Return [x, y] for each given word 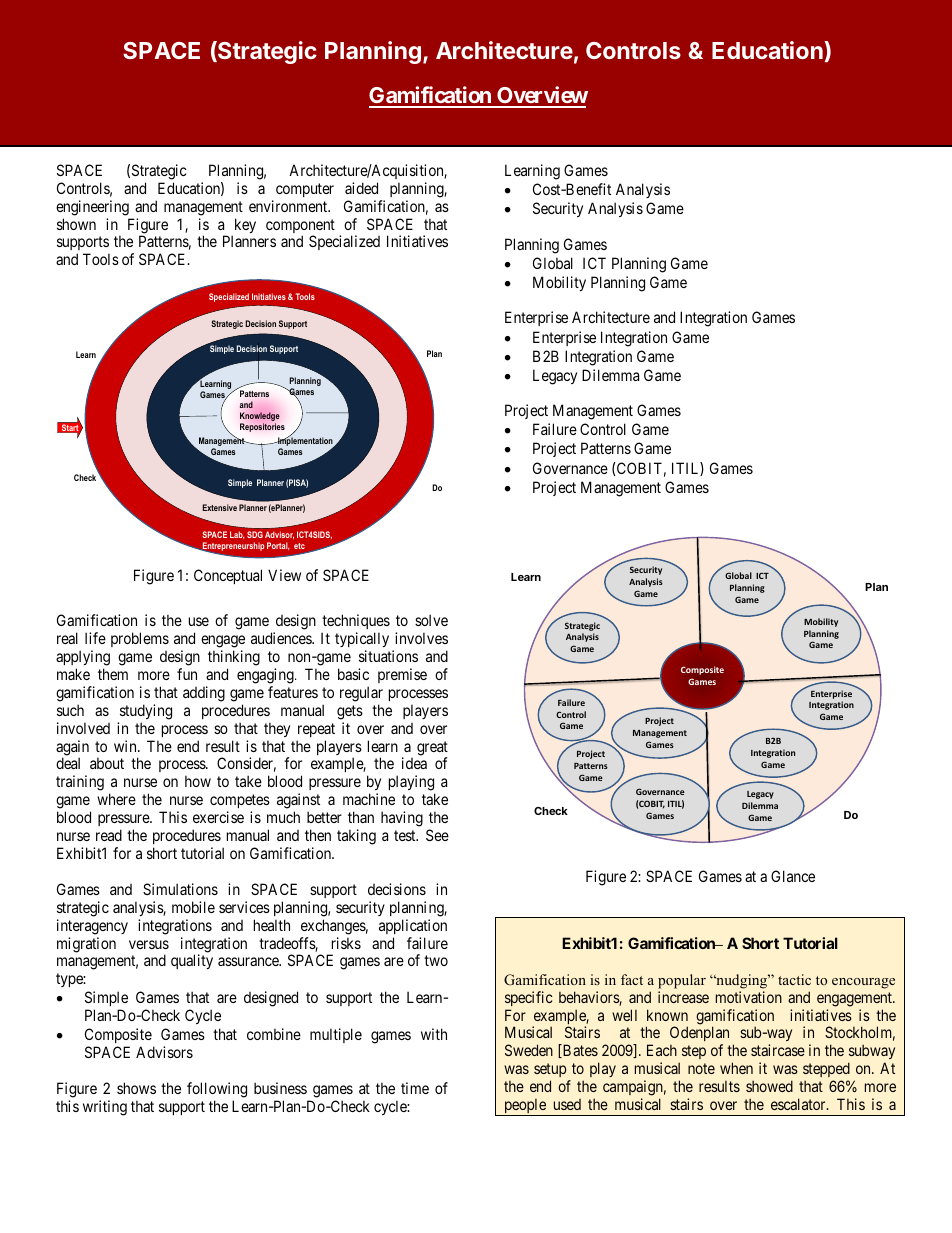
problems [140, 639]
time [415, 1088]
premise [402, 675]
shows [136, 1088]
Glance [793, 876]
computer [305, 190]
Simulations [180, 889]
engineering [92, 208]
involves [421, 638]
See [437, 835]
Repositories [262, 427]
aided [361, 188]
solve [431, 620]
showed [769, 1086]
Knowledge [260, 418]
